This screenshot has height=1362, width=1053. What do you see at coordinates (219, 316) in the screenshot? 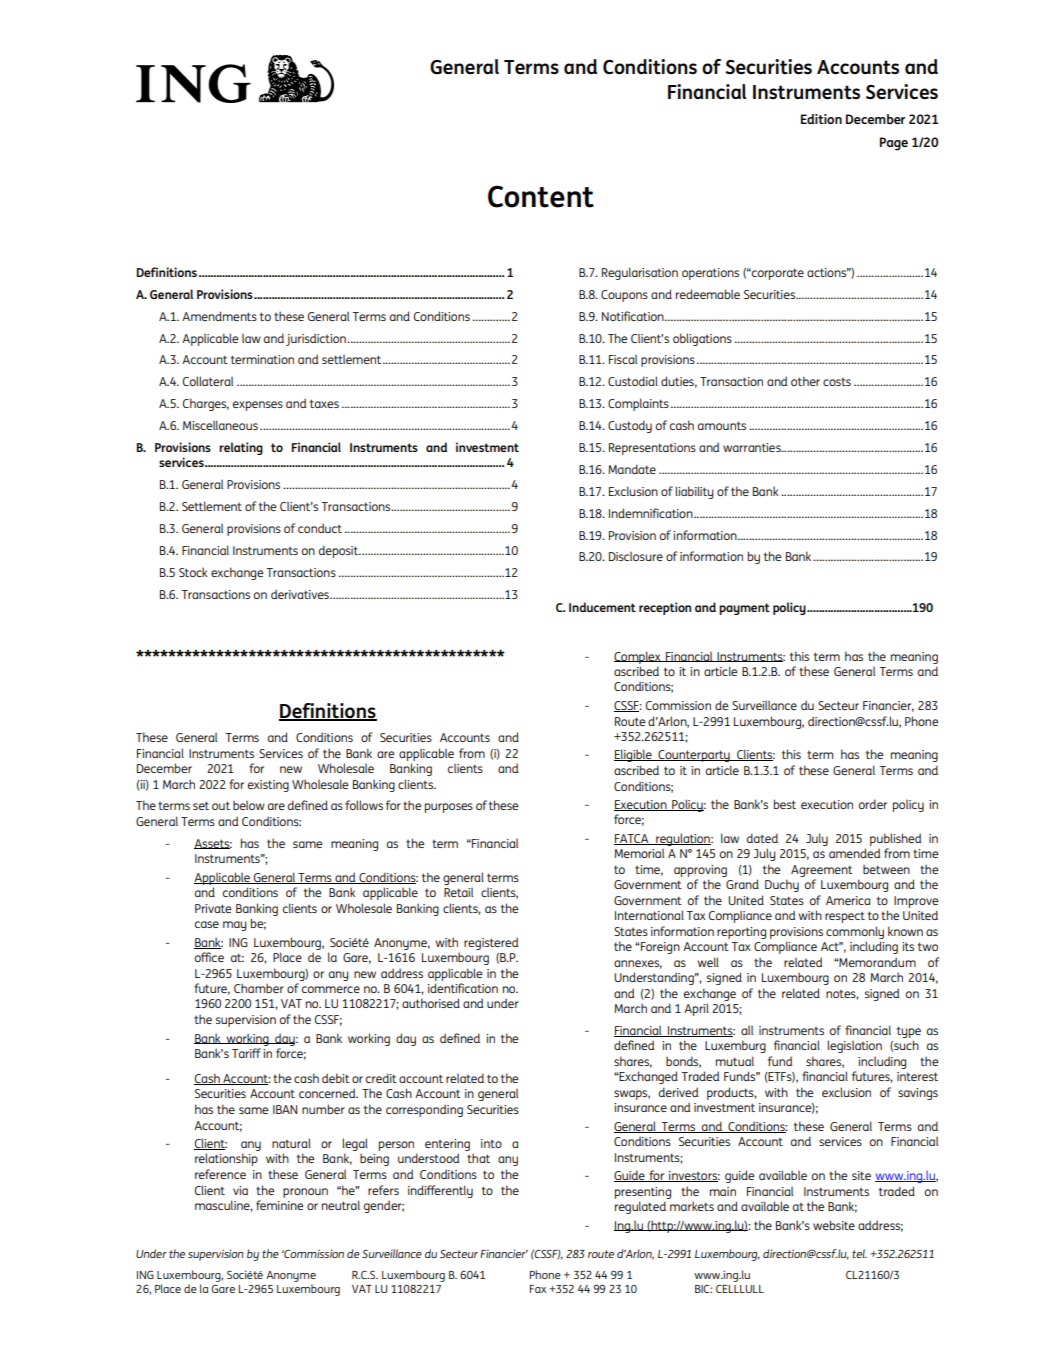
I see `Amendments` at bounding box center [219, 316].
